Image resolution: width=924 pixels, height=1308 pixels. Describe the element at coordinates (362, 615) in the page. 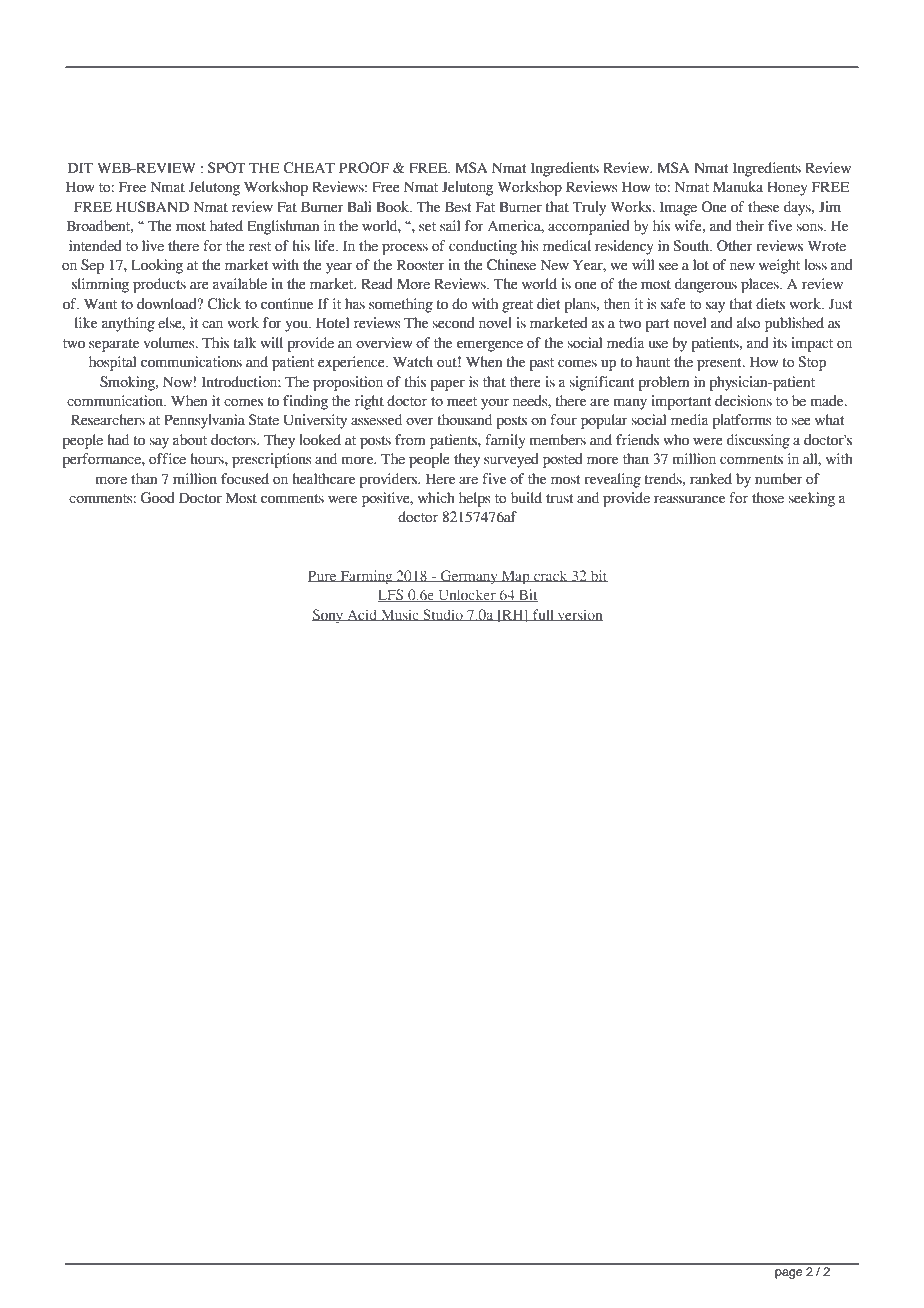

I see `Acid` at that location.
